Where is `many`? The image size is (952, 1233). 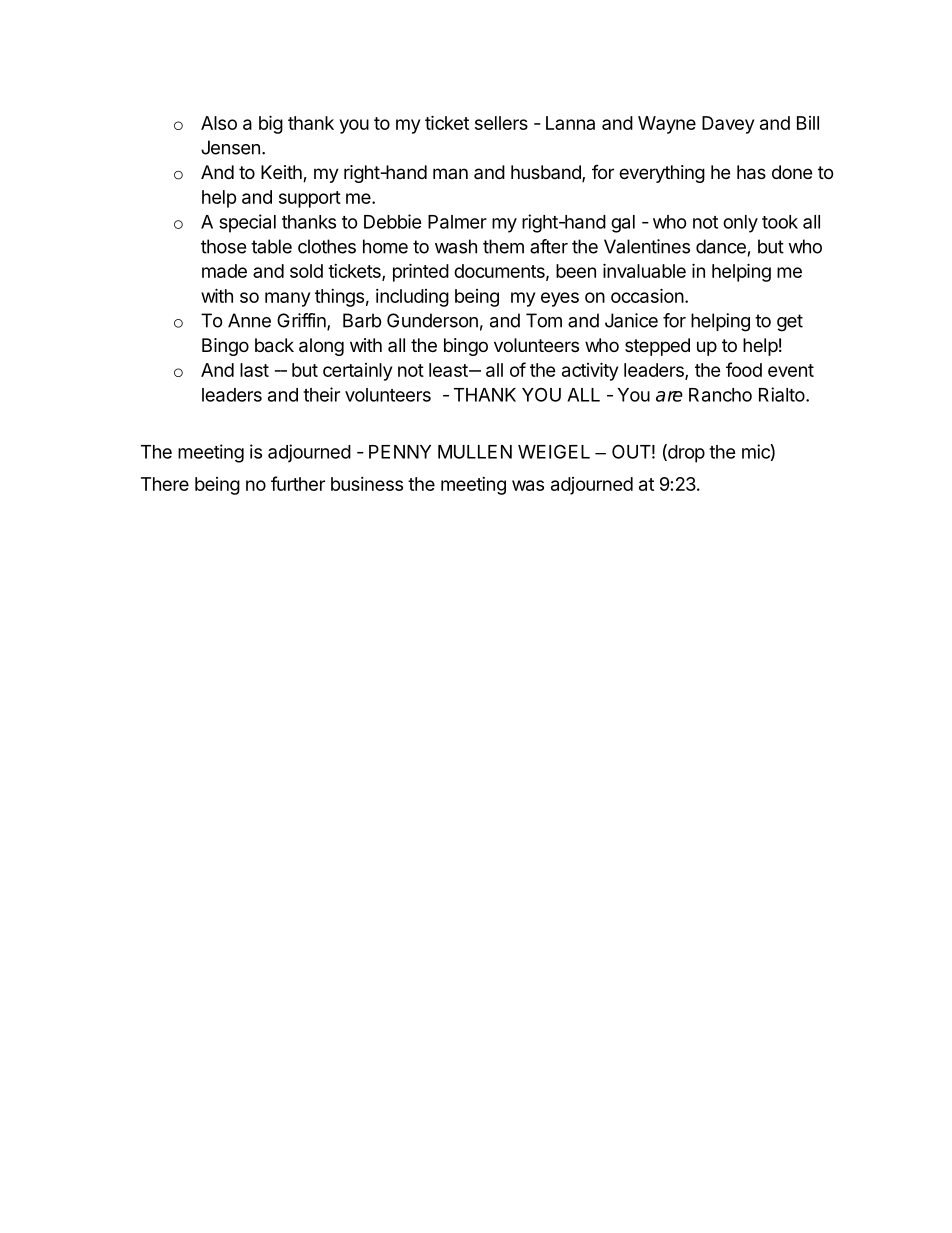 many is located at coordinates (287, 299).
